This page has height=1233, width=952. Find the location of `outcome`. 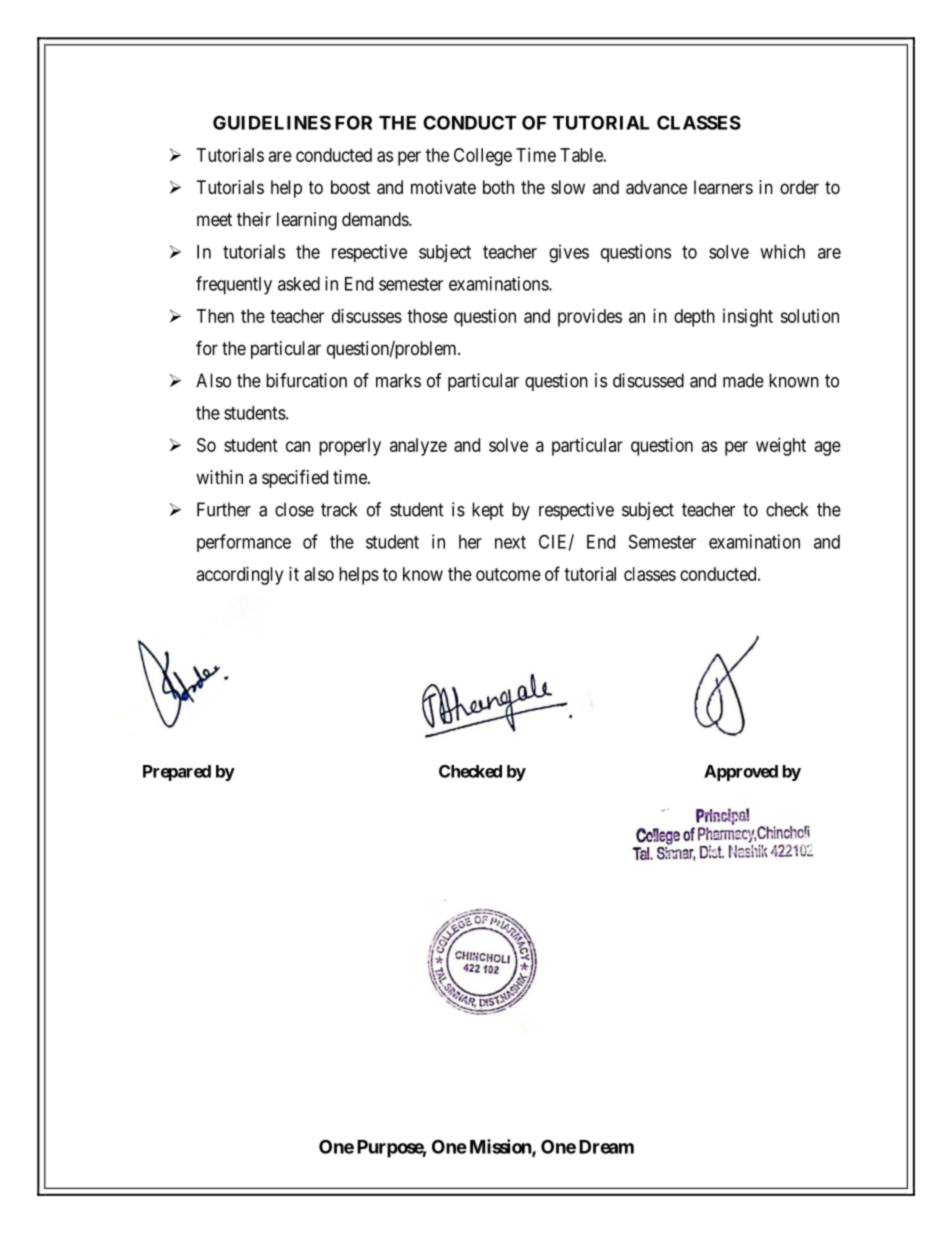

outcome is located at coordinates (508, 574).
